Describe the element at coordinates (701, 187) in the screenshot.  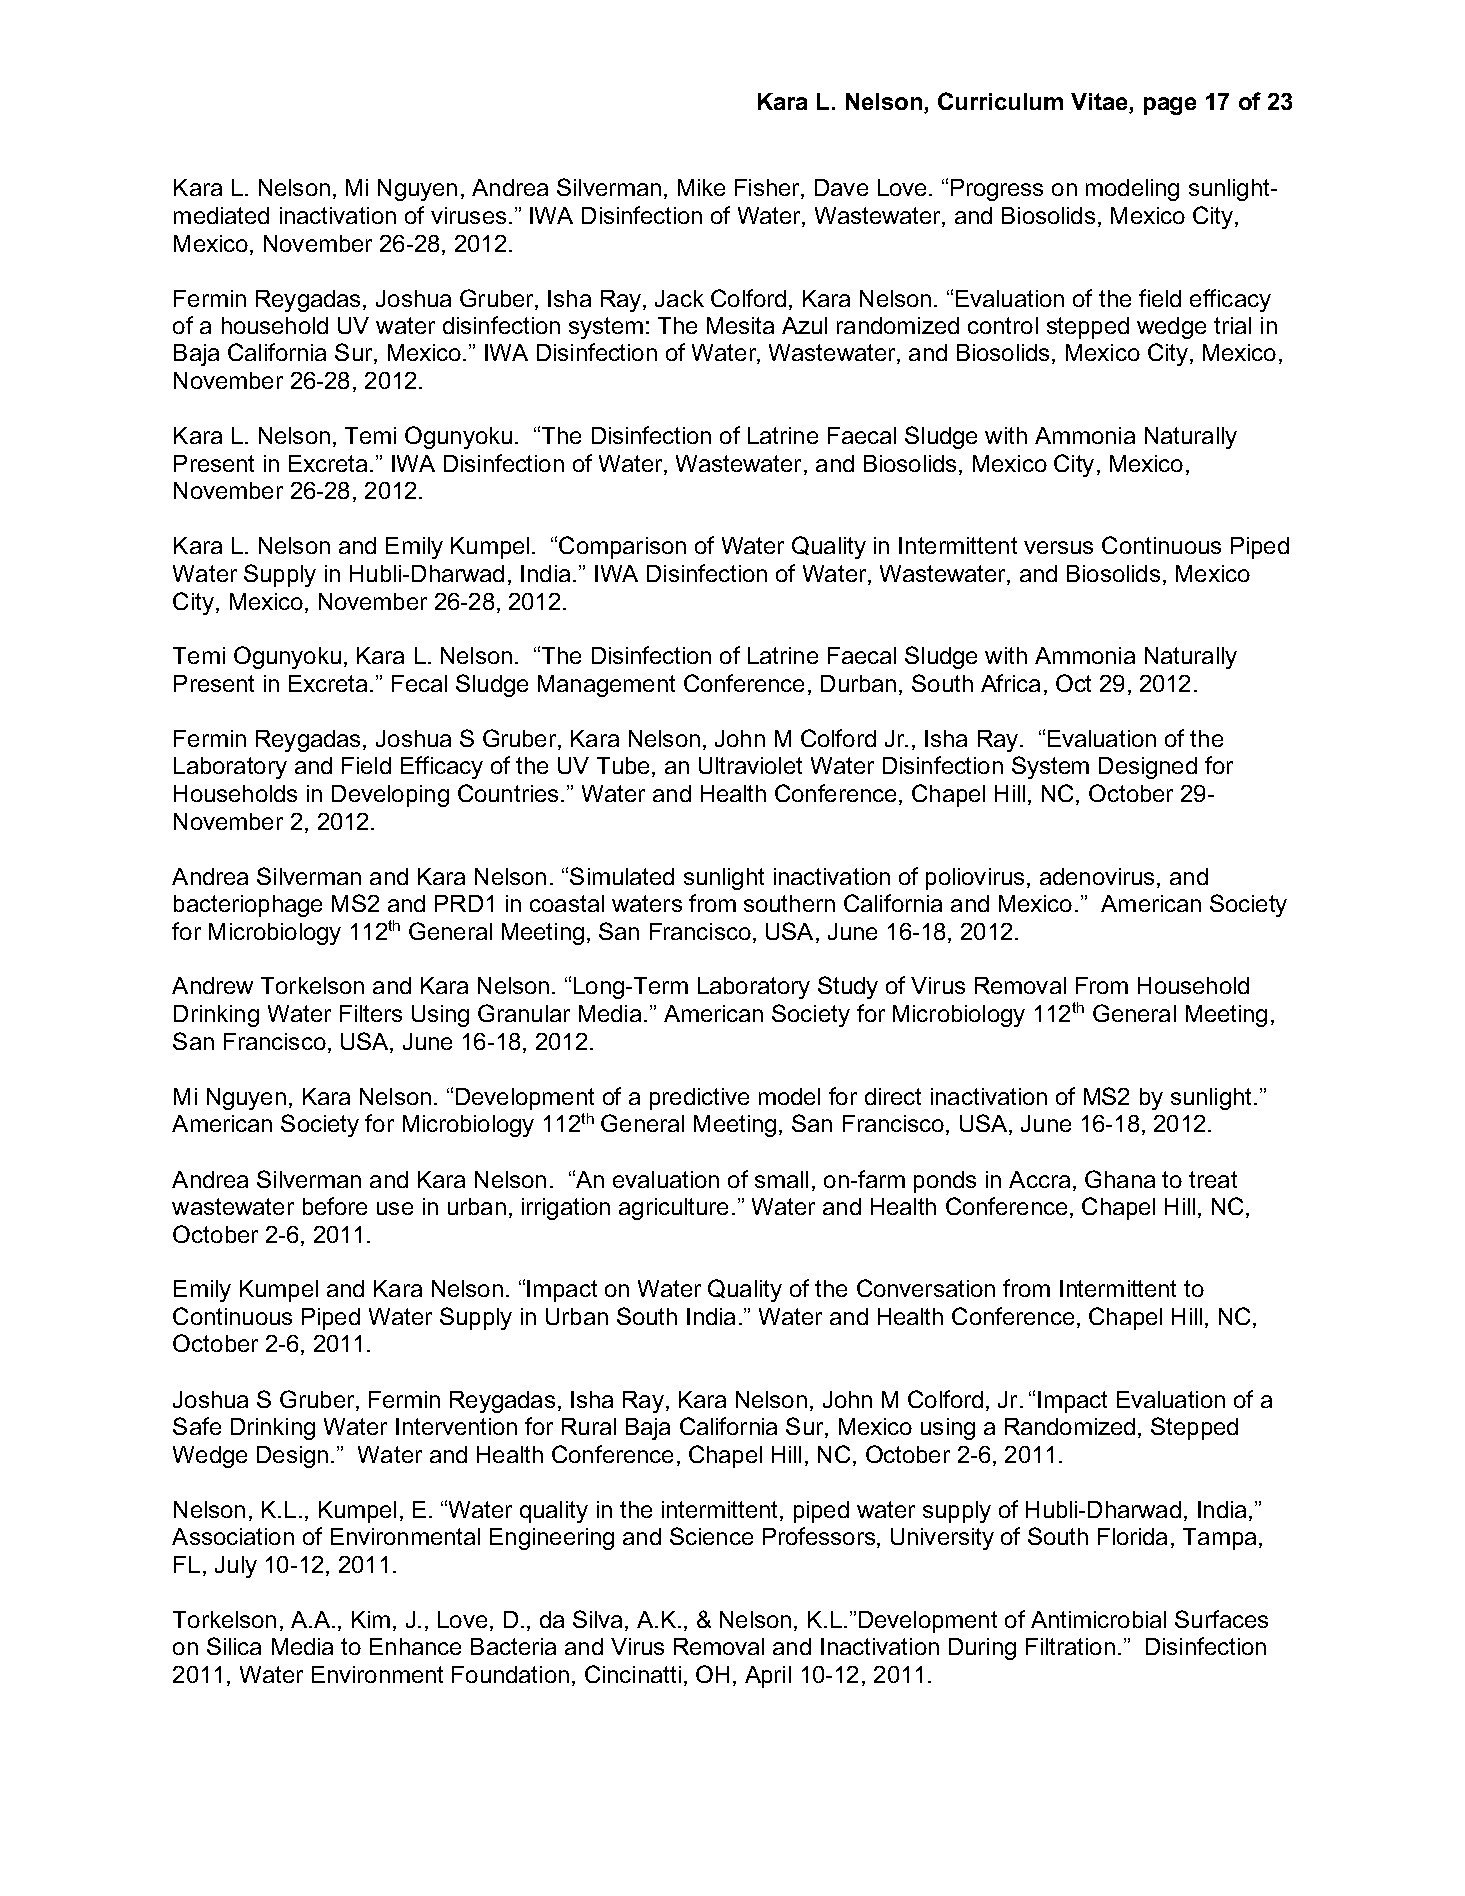
I see `Mike` at that location.
